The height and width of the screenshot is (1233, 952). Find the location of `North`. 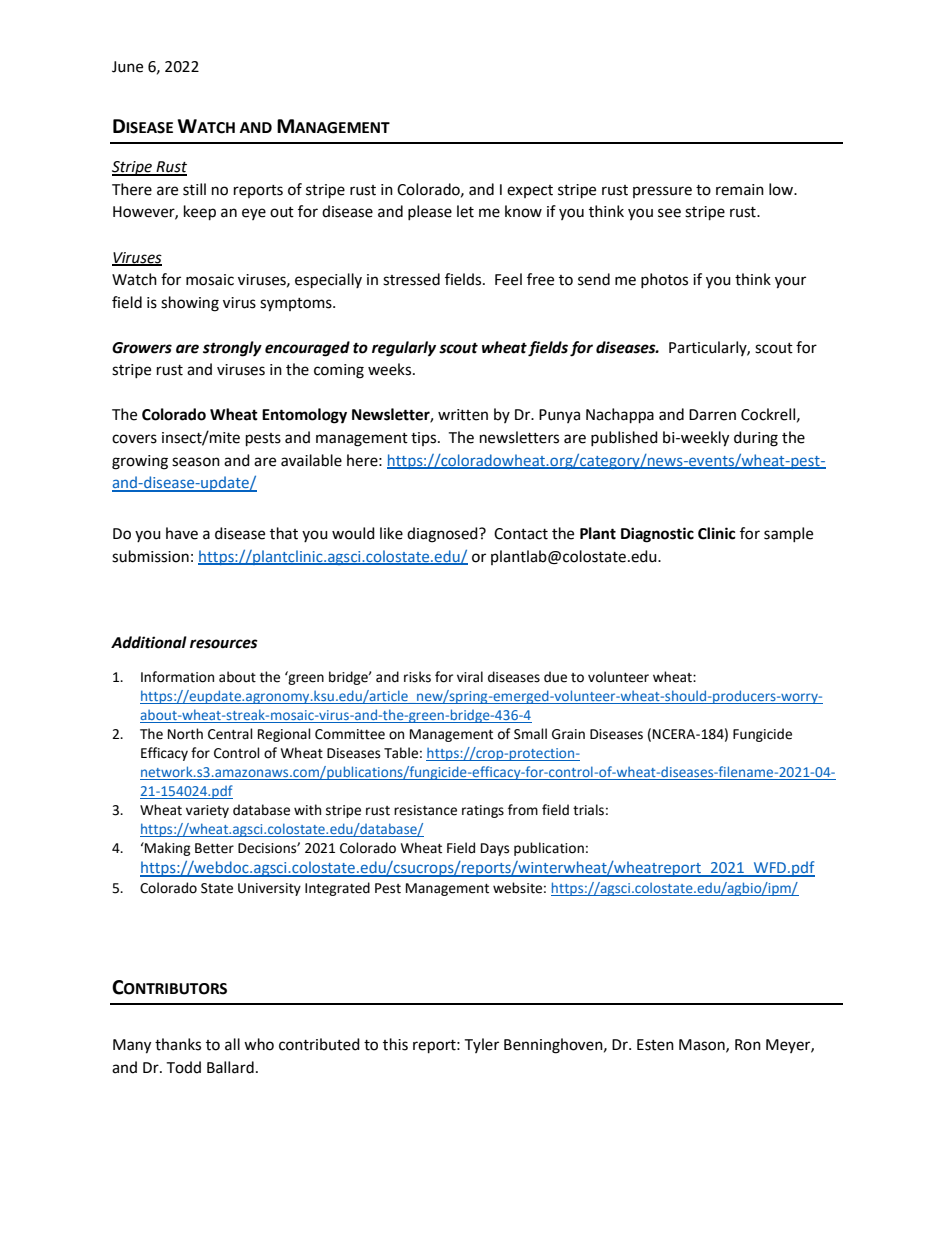

North is located at coordinates (185, 734).
